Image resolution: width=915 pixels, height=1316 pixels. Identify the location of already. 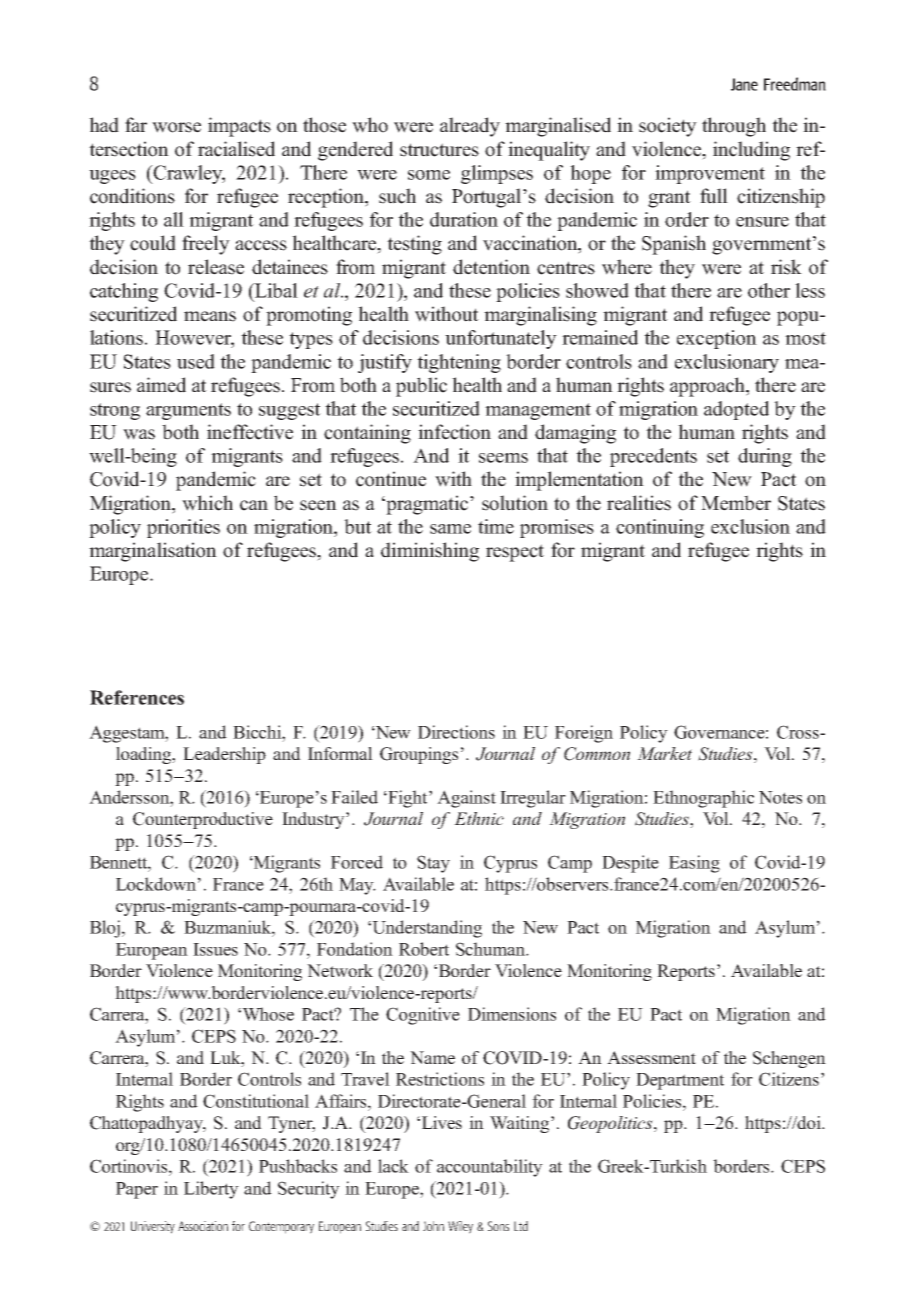
(470, 127).
